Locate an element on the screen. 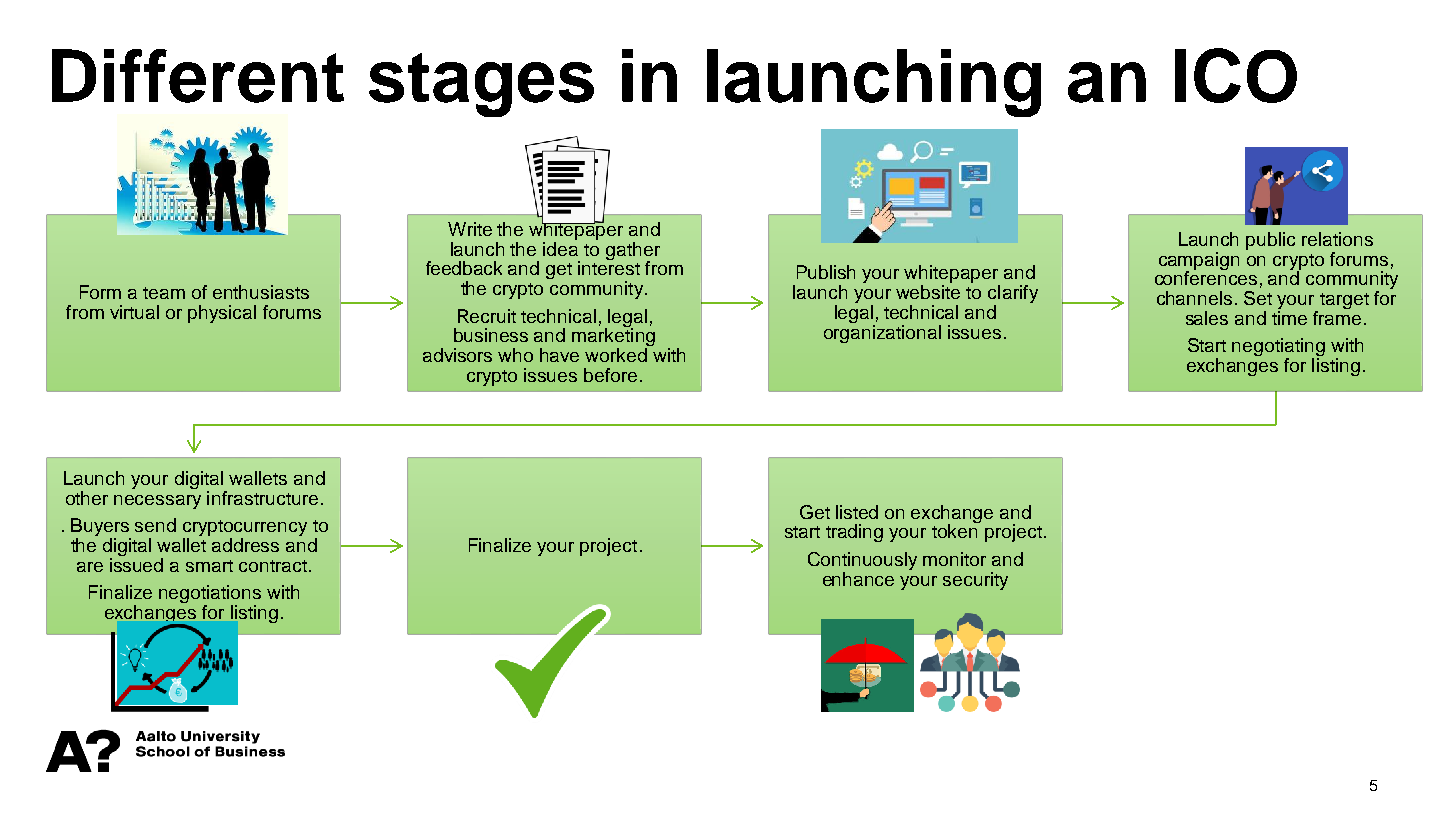  token is located at coordinates (956, 530).
